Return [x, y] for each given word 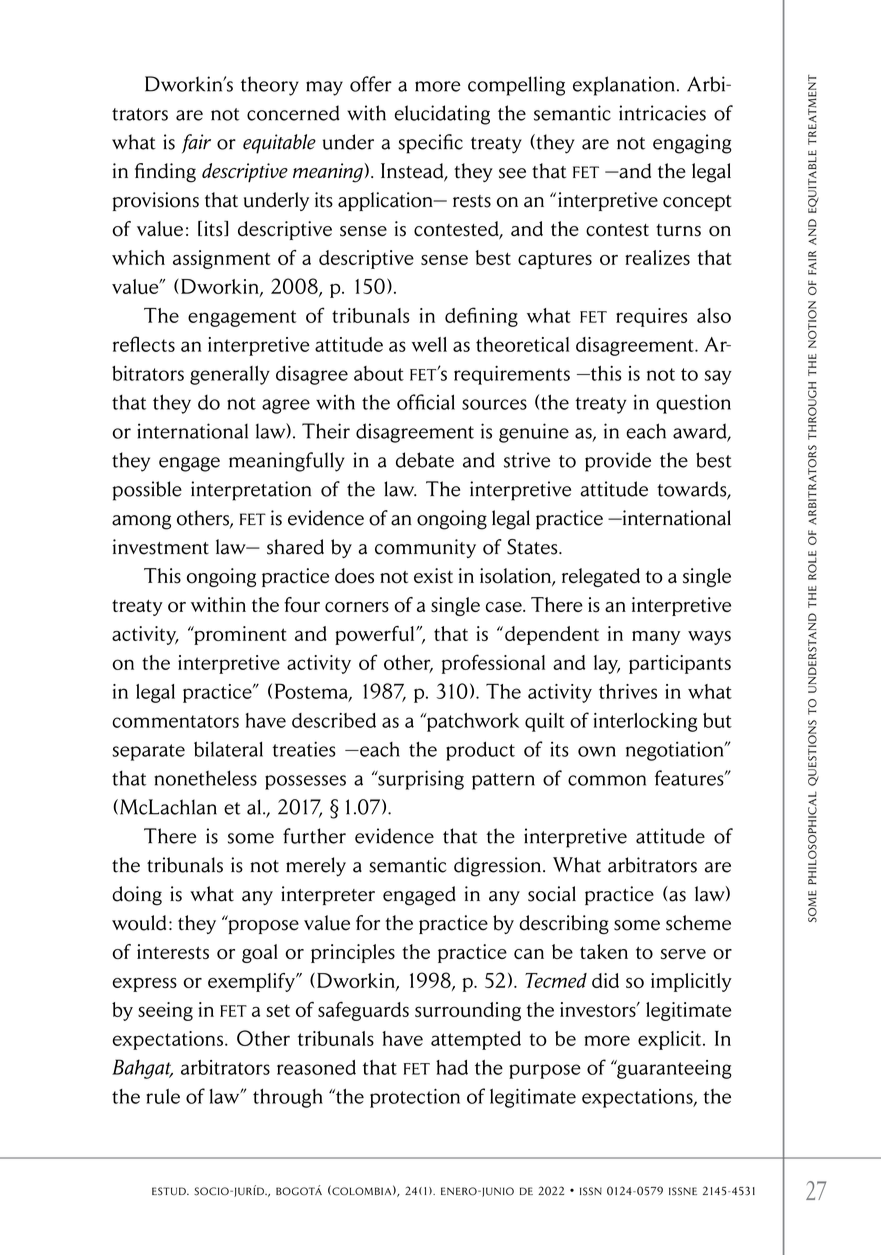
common [607, 780]
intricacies [662, 113]
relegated [601, 577]
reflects [144, 344]
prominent [239, 635]
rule [163, 1096]
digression [499, 867]
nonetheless [205, 778]
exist [433, 576]
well [429, 344]
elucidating [442, 115]
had [452, 1067]
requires [651, 317]
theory [270, 86]
